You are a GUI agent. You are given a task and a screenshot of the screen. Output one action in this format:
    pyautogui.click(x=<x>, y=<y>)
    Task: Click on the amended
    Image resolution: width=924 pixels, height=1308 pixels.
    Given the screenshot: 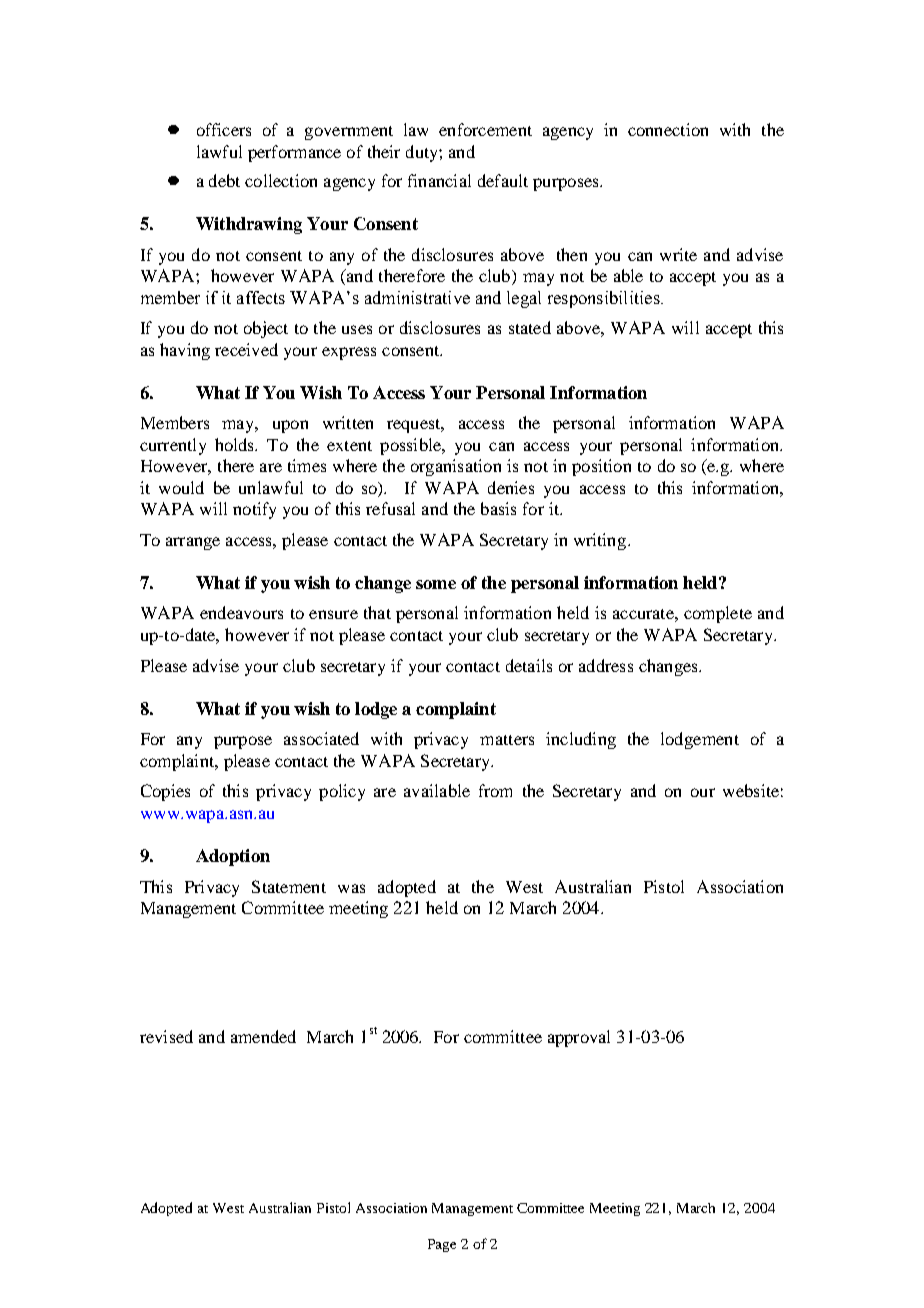 What is the action you would take?
    pyautogui.click(x=263, y=1036)
